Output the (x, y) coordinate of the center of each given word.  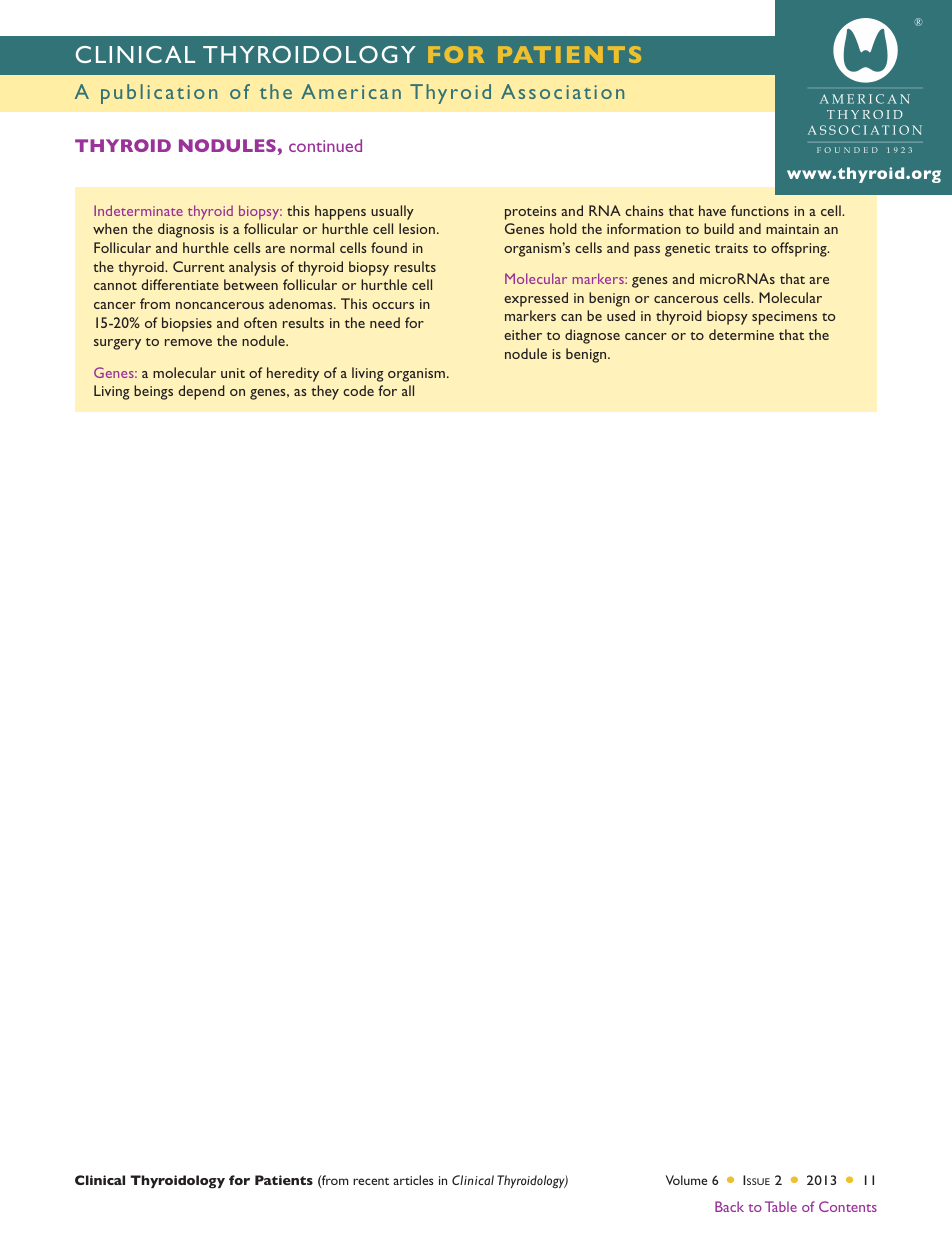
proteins (531, 213)
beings (153, 392)
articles (413, 1180)
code (358, 390)
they (325, 392)
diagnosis (186, 230)
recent (371, 1181)
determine (741, 334)
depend (201, 392)
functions (760, 210)
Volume (686, 1180)
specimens (784, 318)
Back (729, 1206)
